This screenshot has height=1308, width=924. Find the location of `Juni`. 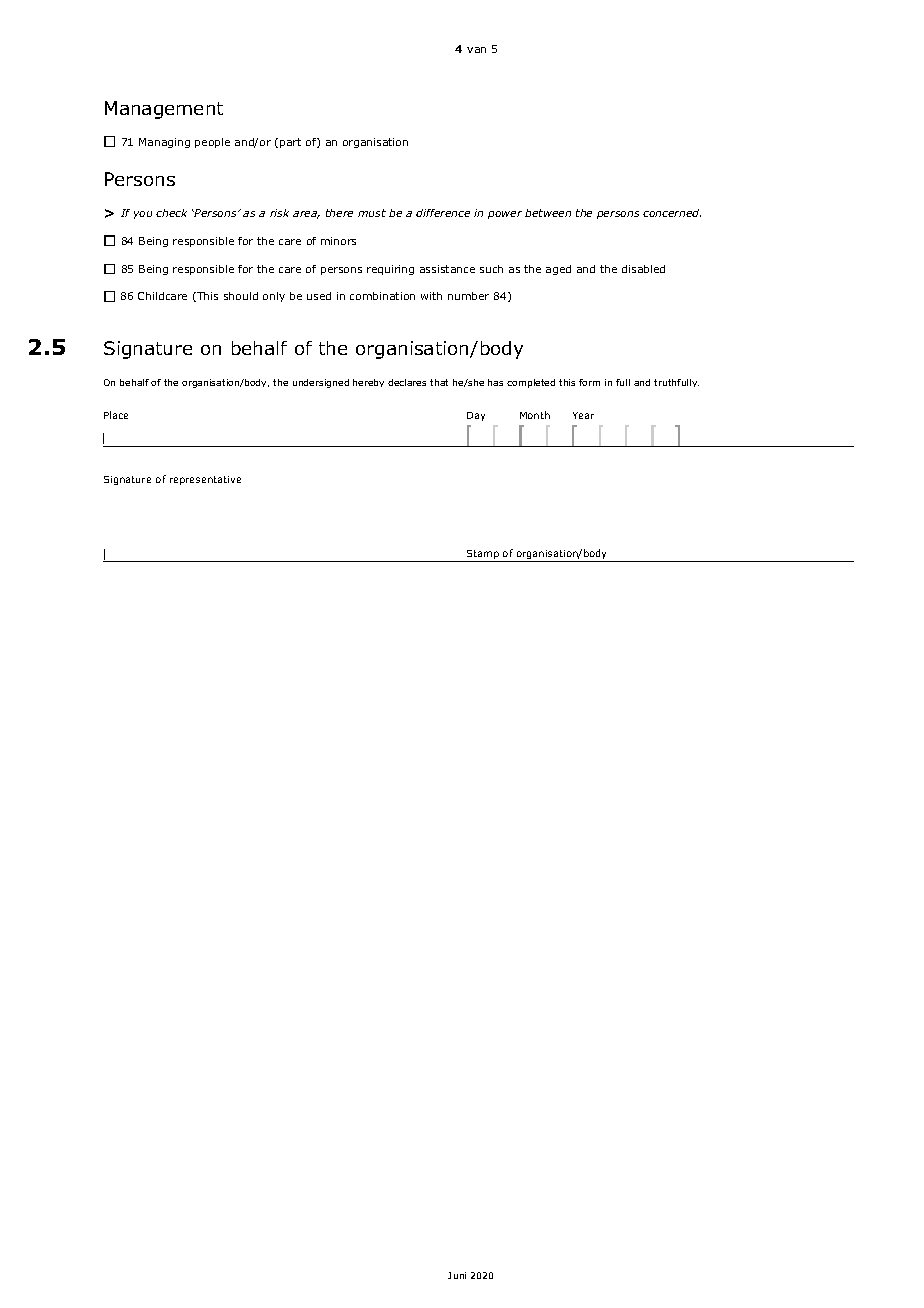

Juni is located at coordinates (457, 1275).
